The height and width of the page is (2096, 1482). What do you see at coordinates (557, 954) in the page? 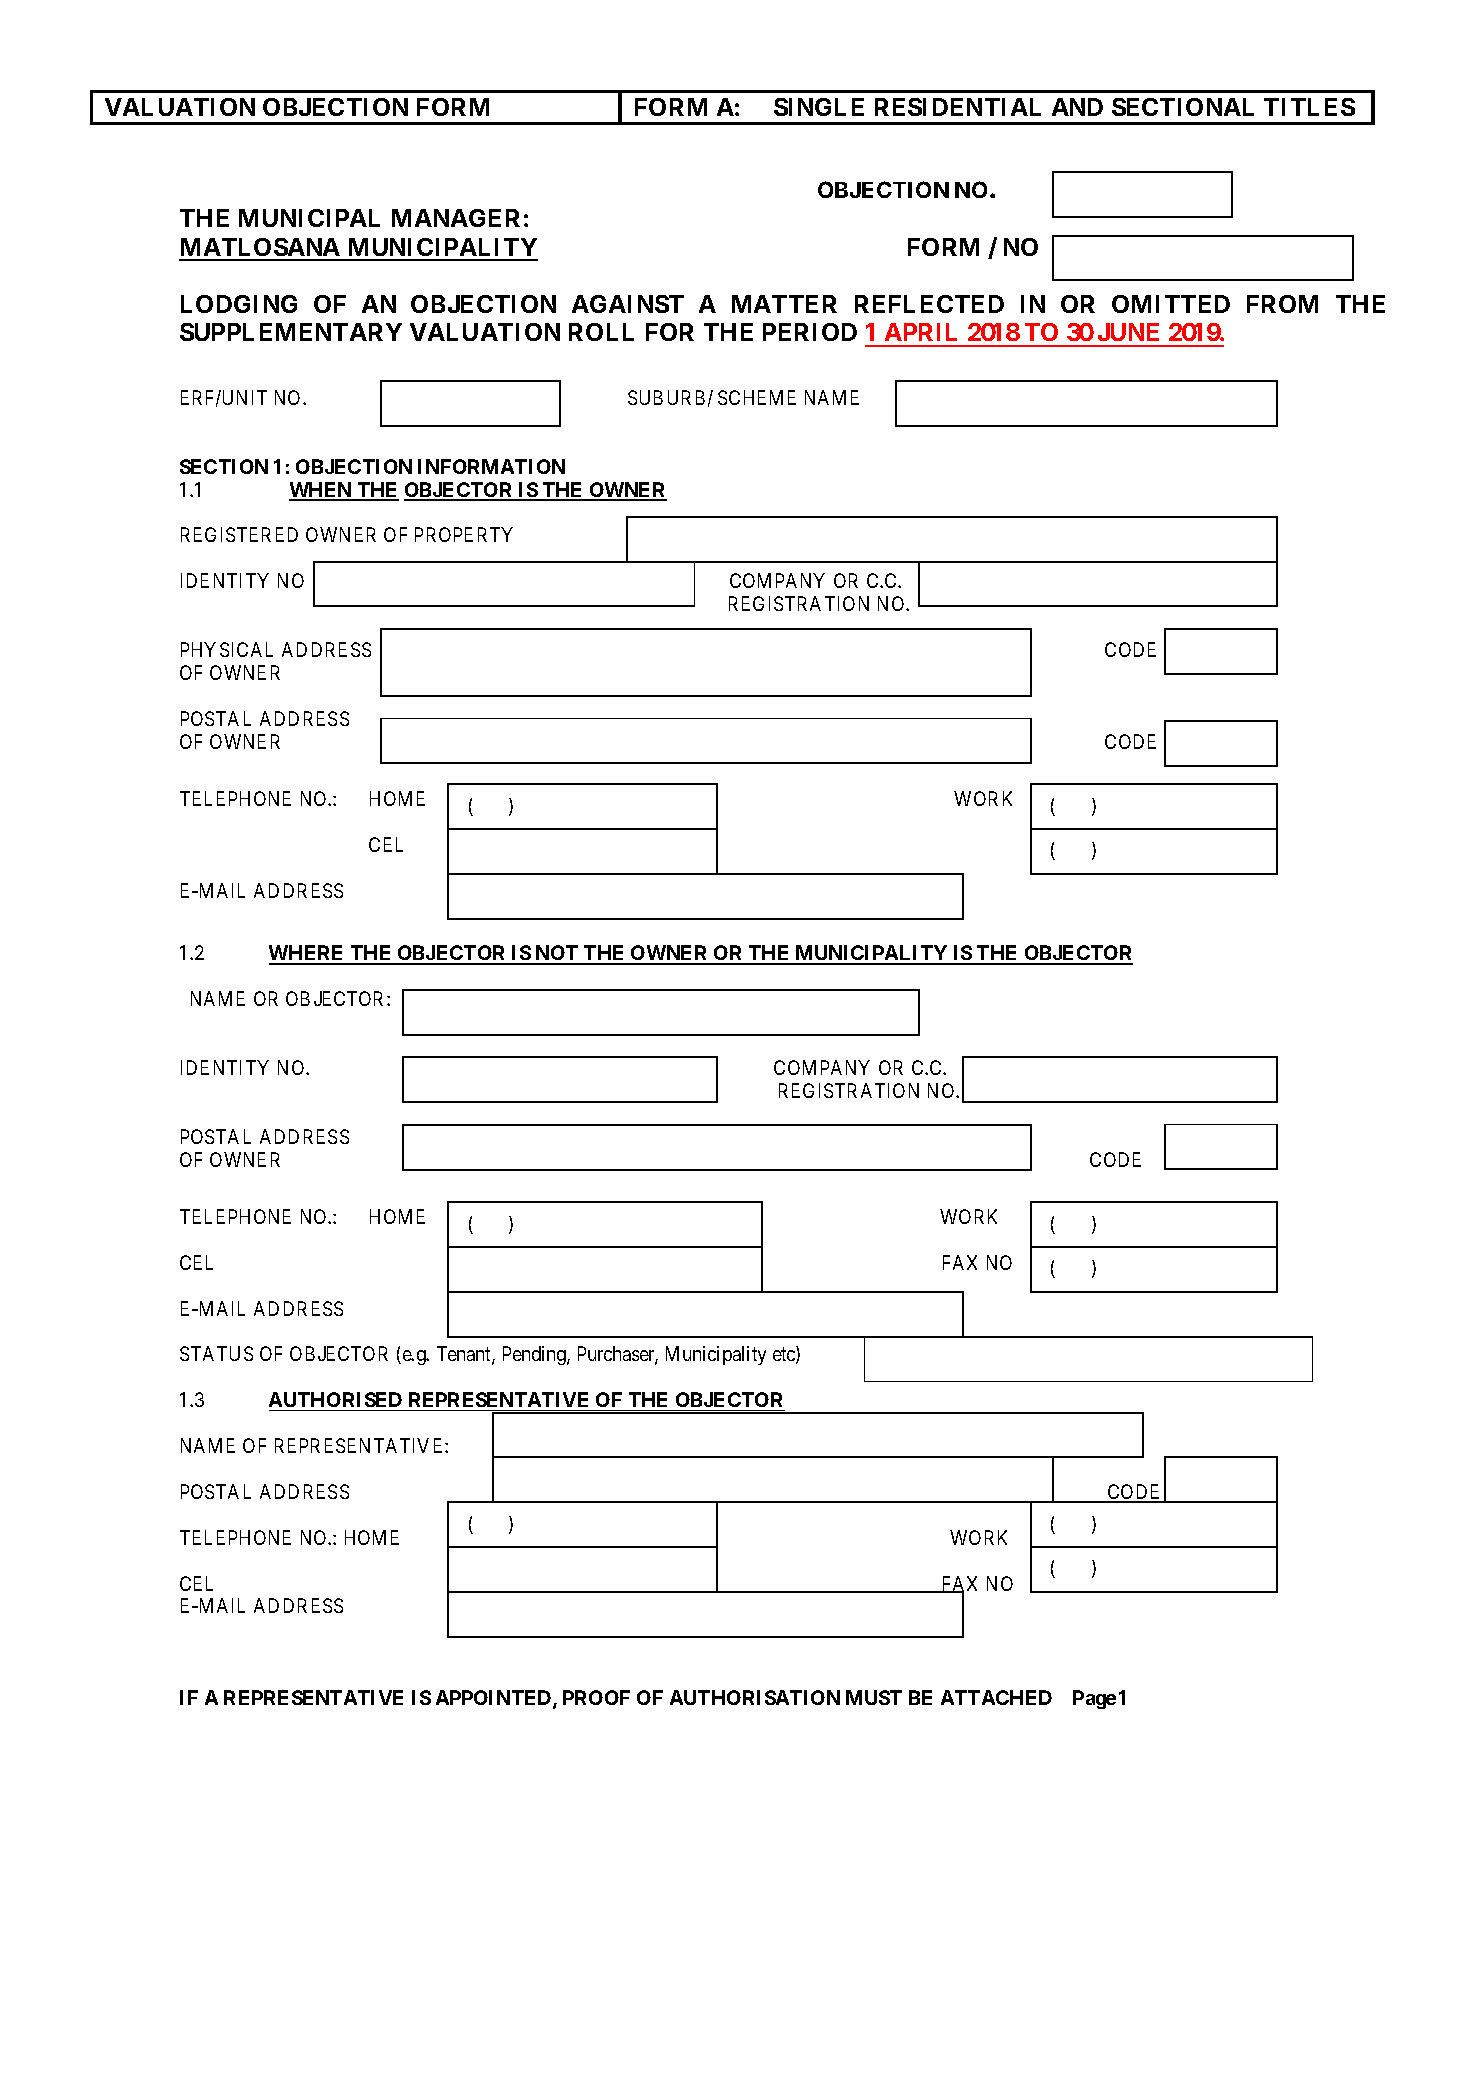
I see `NOT` at bounding box center [557, 954].
